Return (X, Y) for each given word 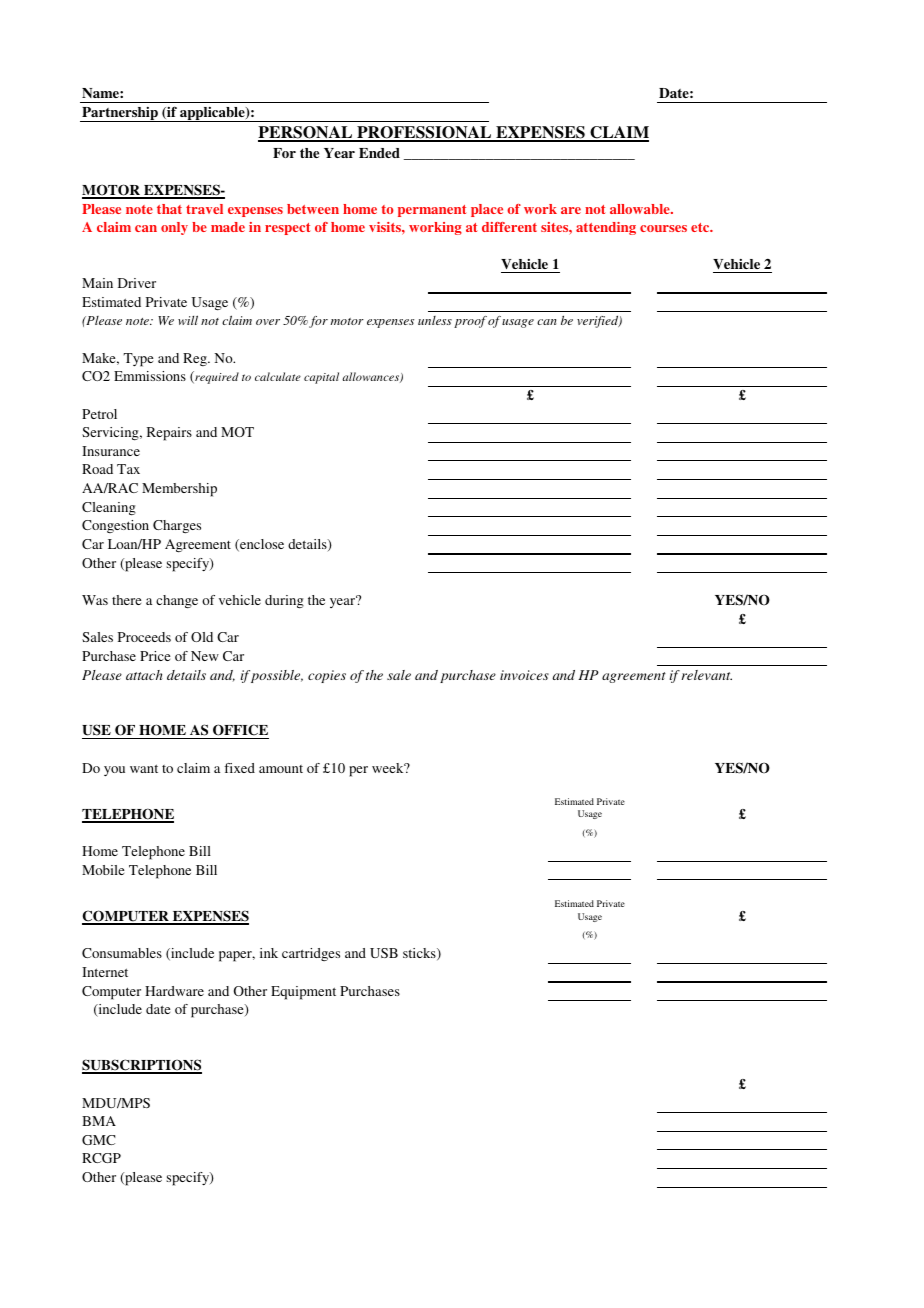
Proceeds (144, 637)
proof (470, 322)
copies (327, 676)
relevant (707, 675)
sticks (420, 954)
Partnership (120, 114)
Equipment (303, 993)
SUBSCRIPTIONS (142, 1066)
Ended (379, 153)
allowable (641, 209)
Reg (196, 359)
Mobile (103, 870)
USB (384, 953)
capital (321, 378)
